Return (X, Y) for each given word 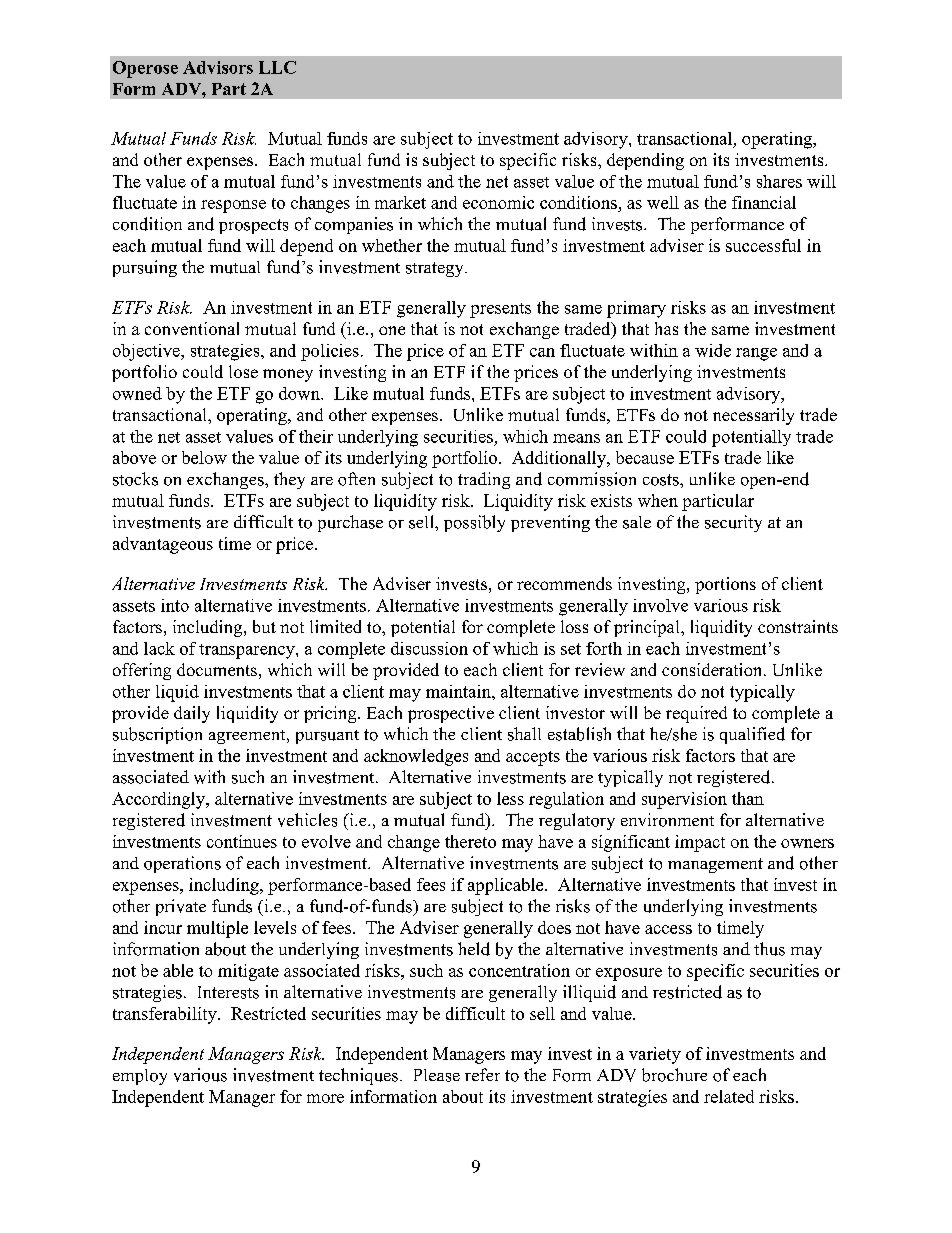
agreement (248, 737)
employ (140, 1077)
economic (498, 202)
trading (484, 480)
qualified (752, 735)
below (204, 457)
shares (779, 181)
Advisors (218, 67)
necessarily (753, 416)
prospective (451, 714)
